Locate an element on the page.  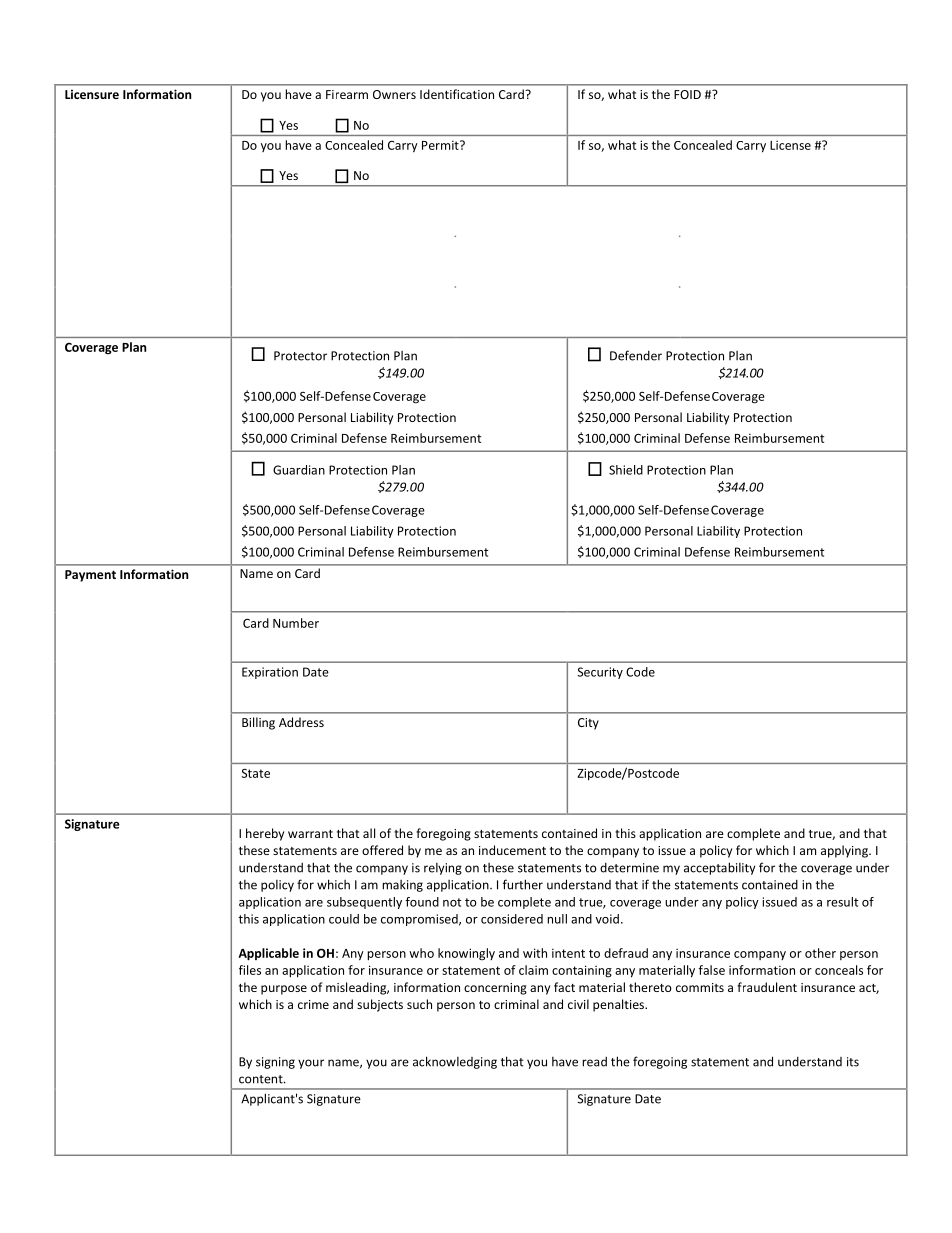
Licensure is located at coordinates (92, 94).
